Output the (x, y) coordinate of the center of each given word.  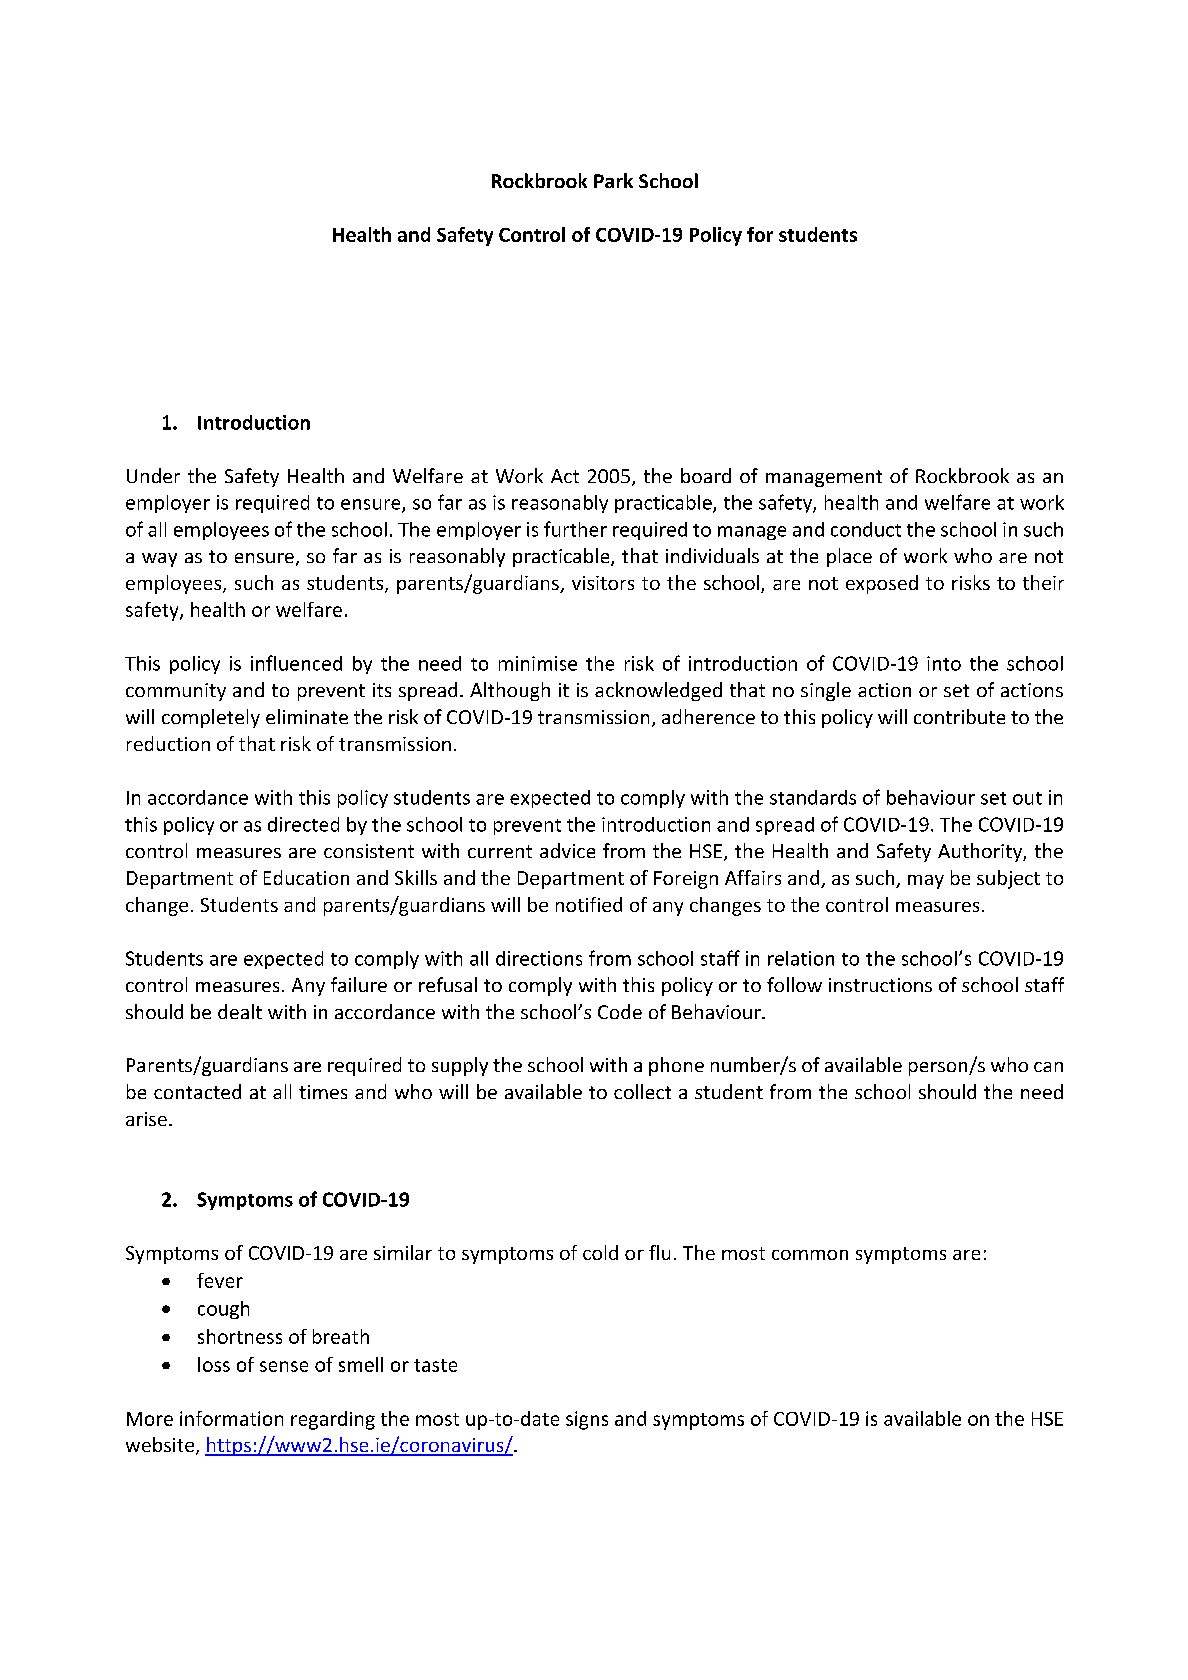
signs (587, 1420)
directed (303, 824)
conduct (866, 529)
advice (567, 850)
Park (613, 180)
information (231, 1418)
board (706, 475)
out (1027, 798)
